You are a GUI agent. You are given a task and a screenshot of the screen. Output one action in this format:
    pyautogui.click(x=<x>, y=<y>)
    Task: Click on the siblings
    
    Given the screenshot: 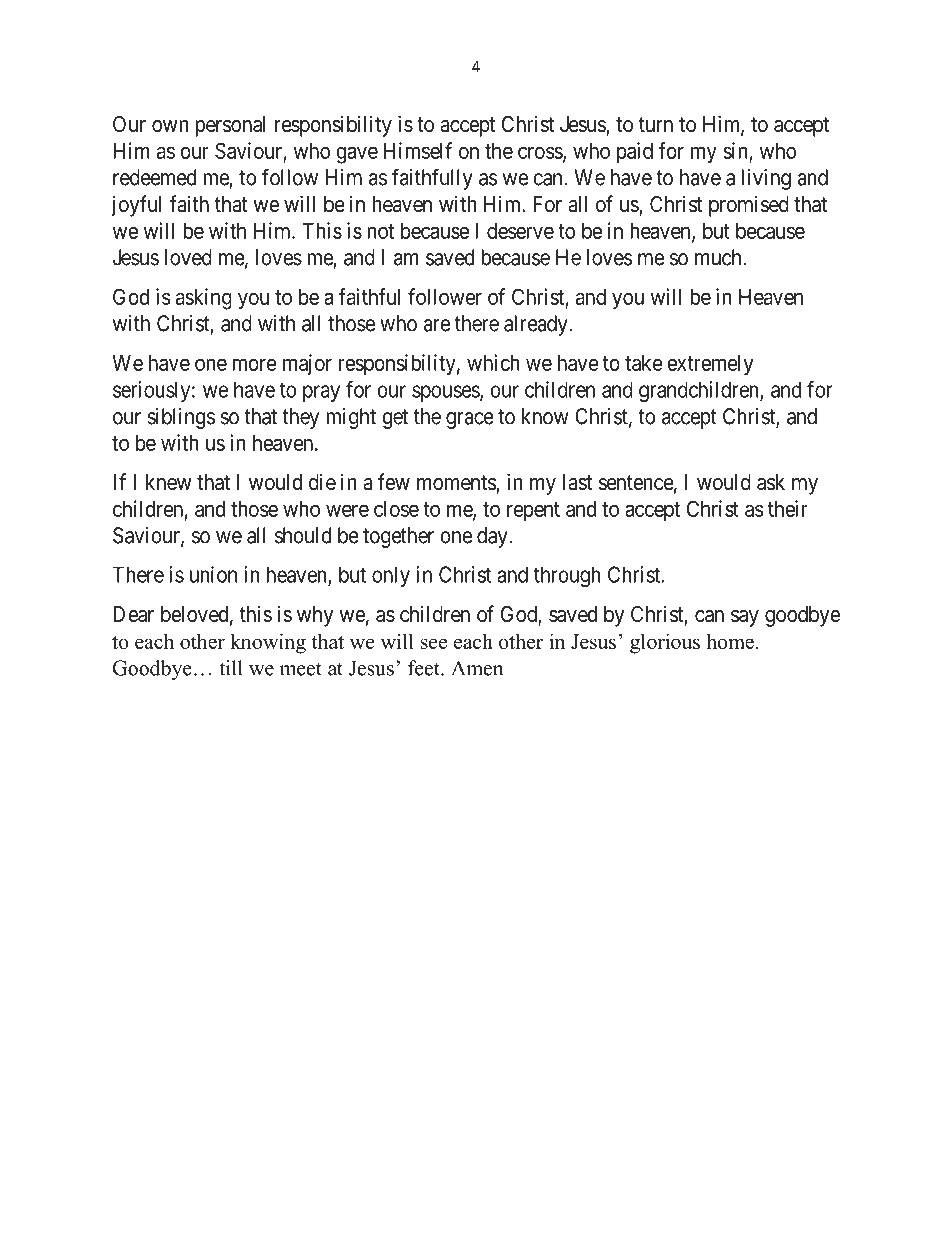 What is the action you would take?
    pyautogui.click(x=181, y=418)
